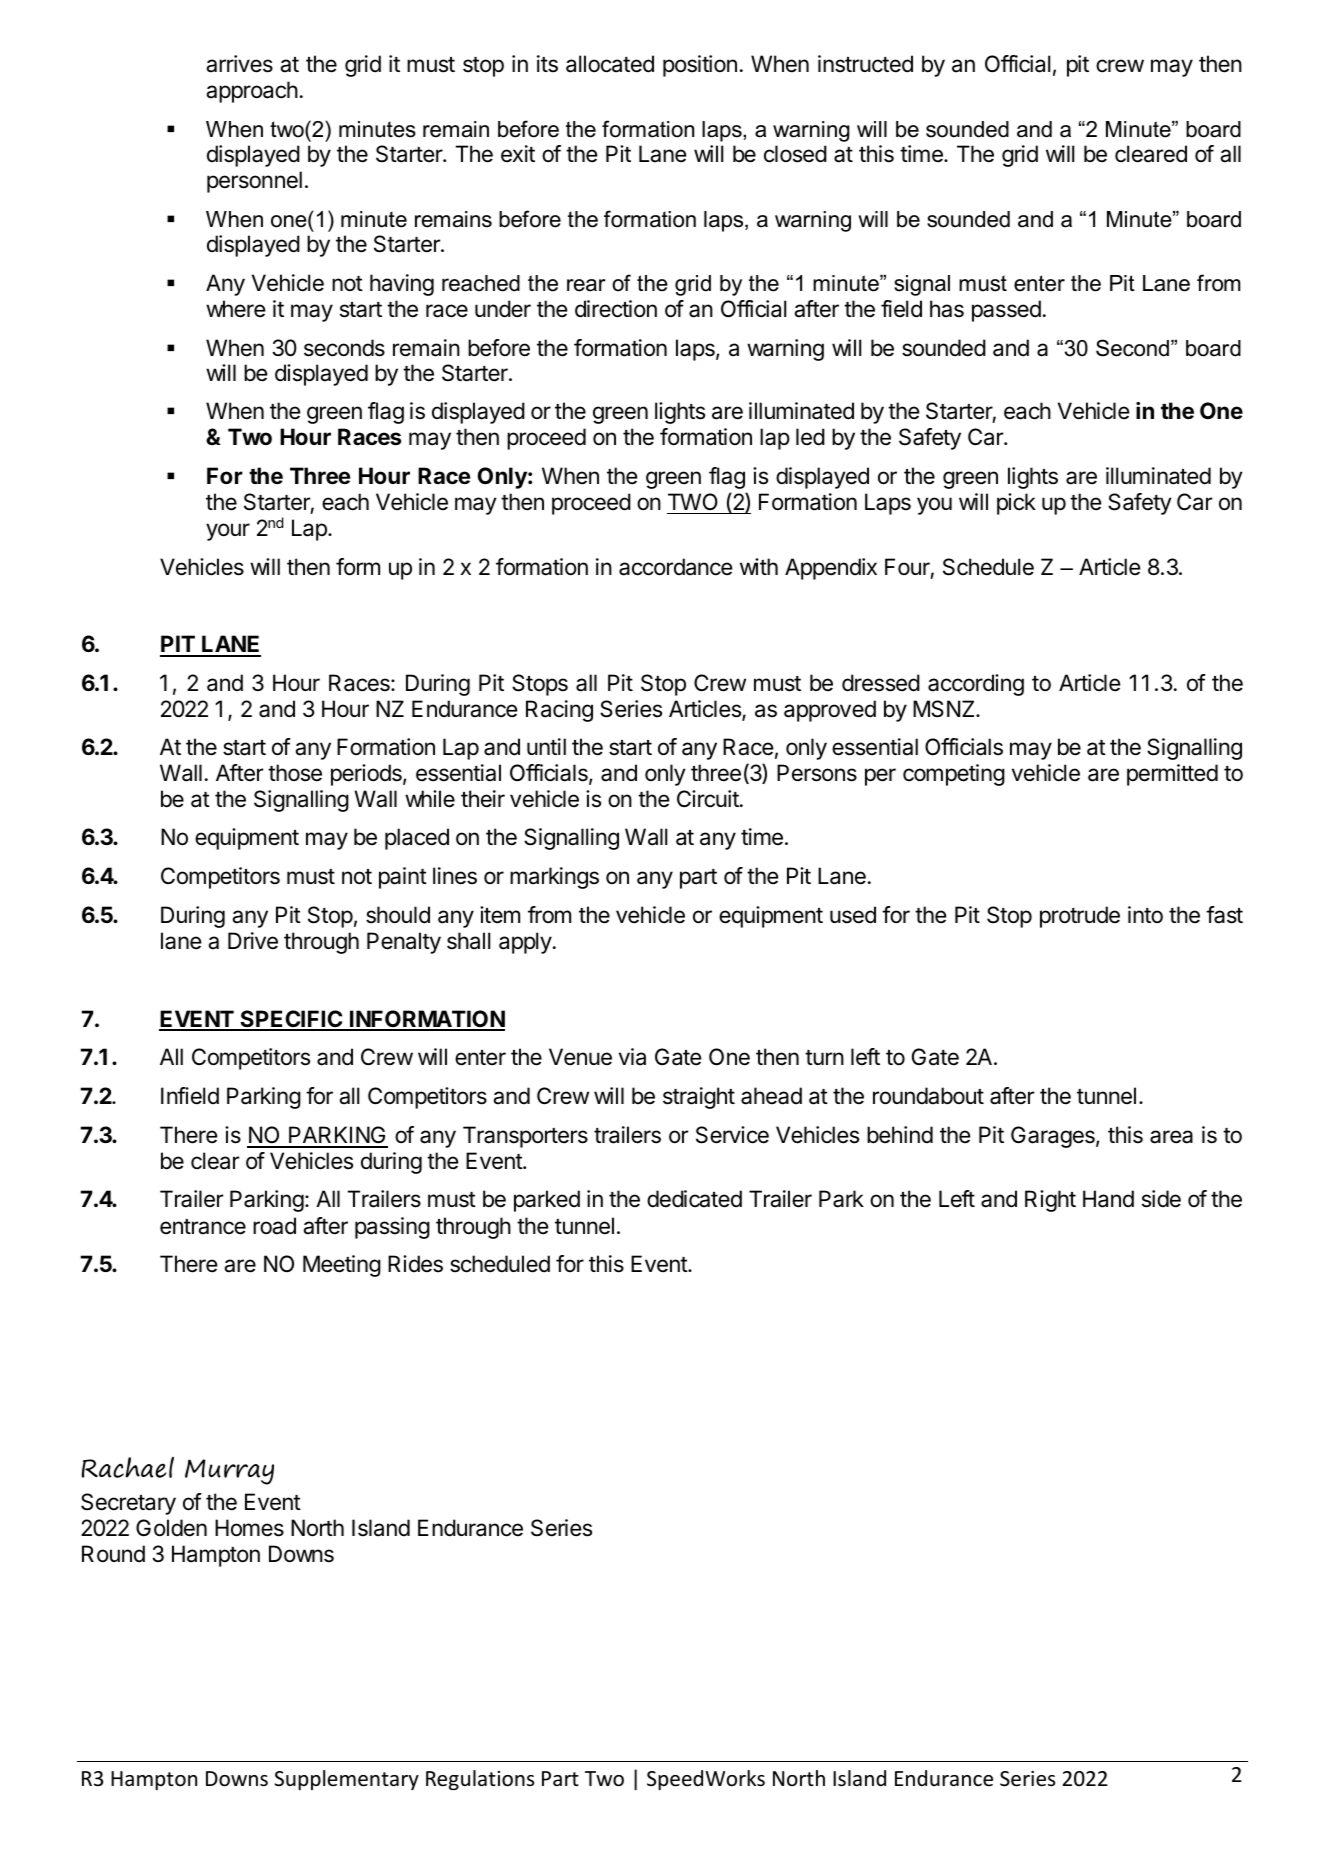 This screenshot has width=1322, height=1871. What do you see at coordinates (480, 1780) in the screenshot?
I see `Regulations` at bounding box center [480, 1780].
